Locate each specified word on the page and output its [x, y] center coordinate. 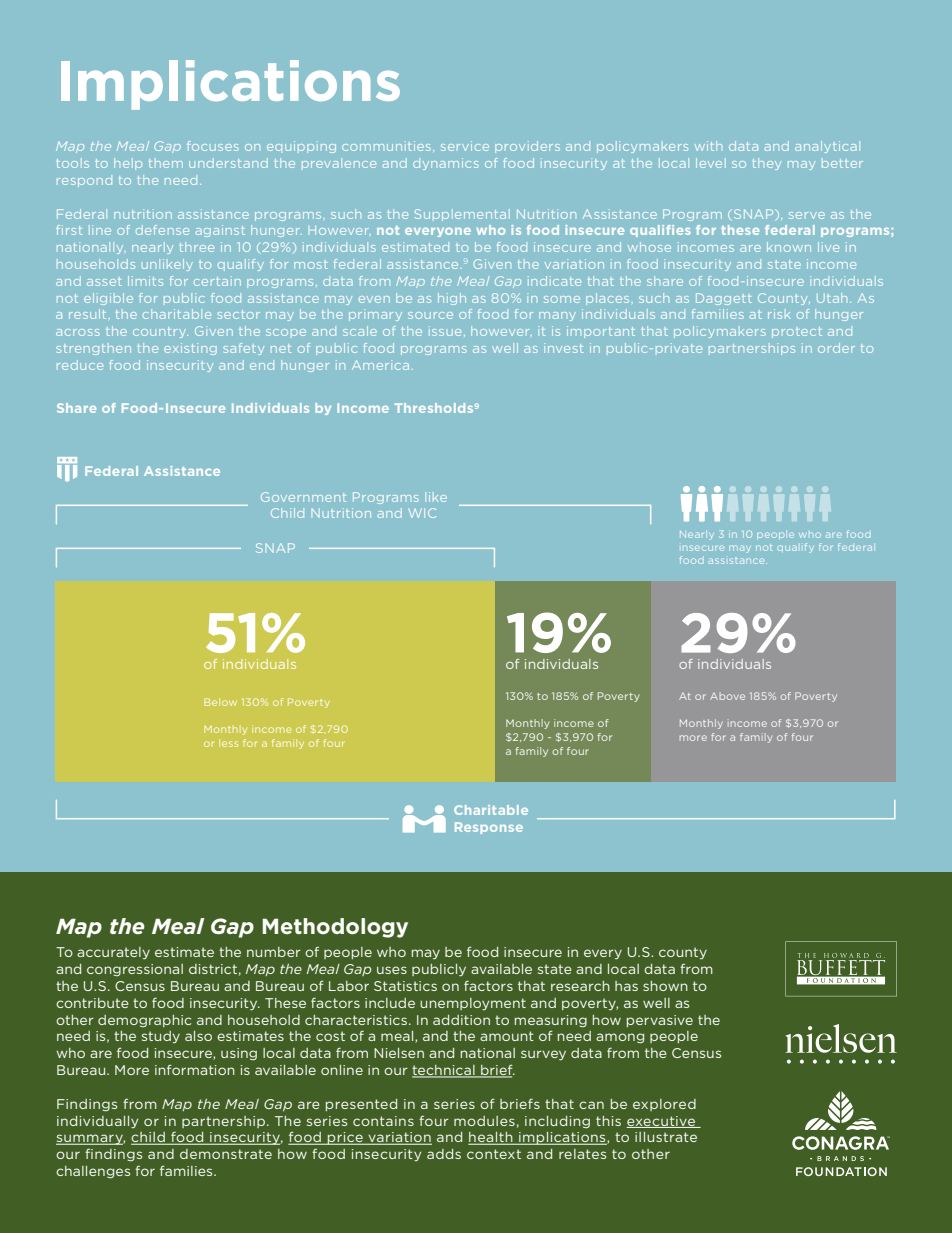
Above [727, 696]
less [228, 743]
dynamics [446, 164]
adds [444, 1154]
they [766, 164]
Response [489, 828]
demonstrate [226, 1154]
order [836, 348]
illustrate [666, 1137]
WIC [422, 513]
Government [303, 497]
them [166, 163]
